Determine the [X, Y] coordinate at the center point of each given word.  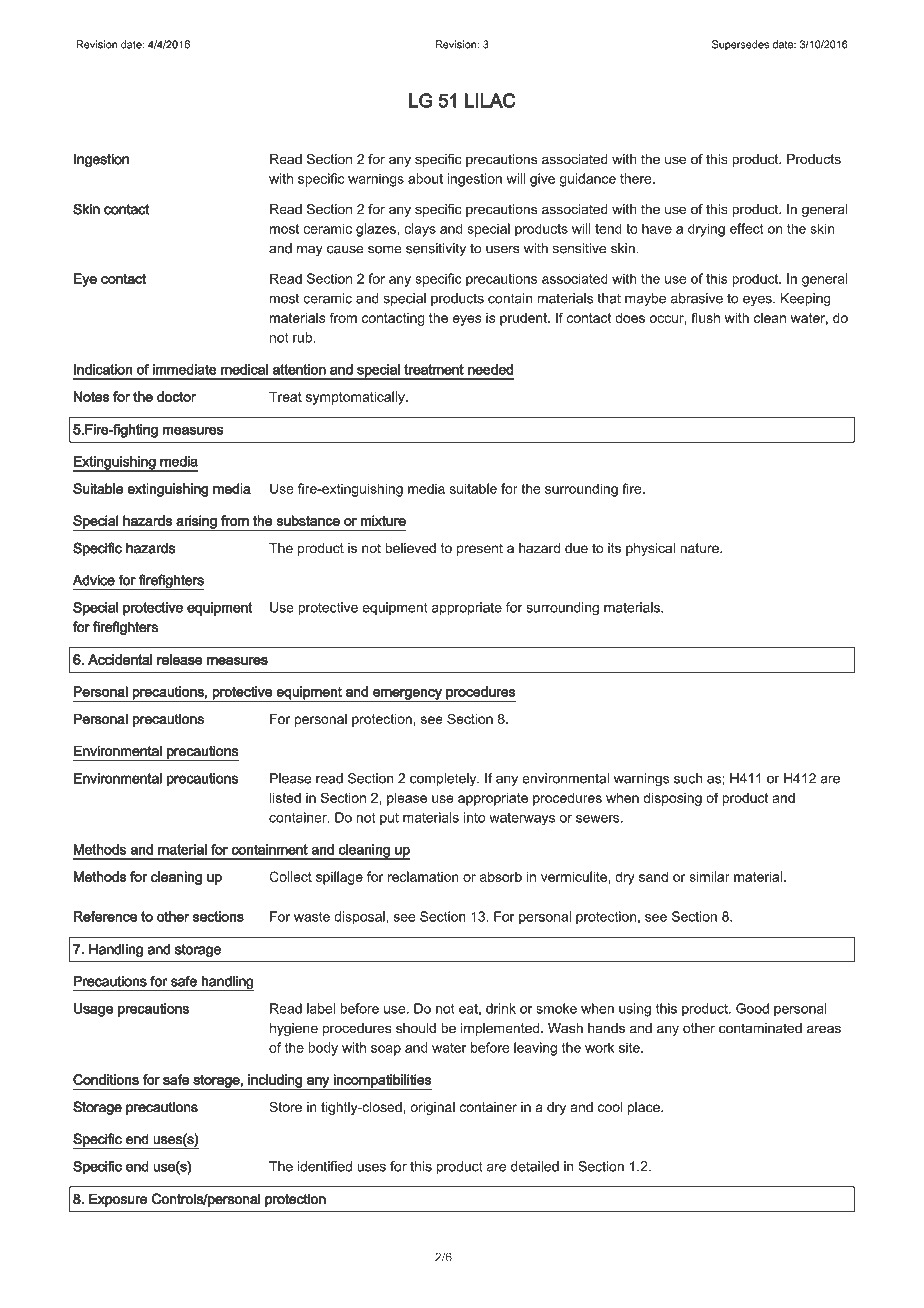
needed [491, 369]
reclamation [423, 876]
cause [345, 249]
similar [709, 876]
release [180, 659]
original [432, 1108]
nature [700, 548]
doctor [176, 396]
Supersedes [740, 45]
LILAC [490, 100]
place [645, 1108]
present [480, 549]
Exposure [118, 1200]
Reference [105, 916]
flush [705, 317]
